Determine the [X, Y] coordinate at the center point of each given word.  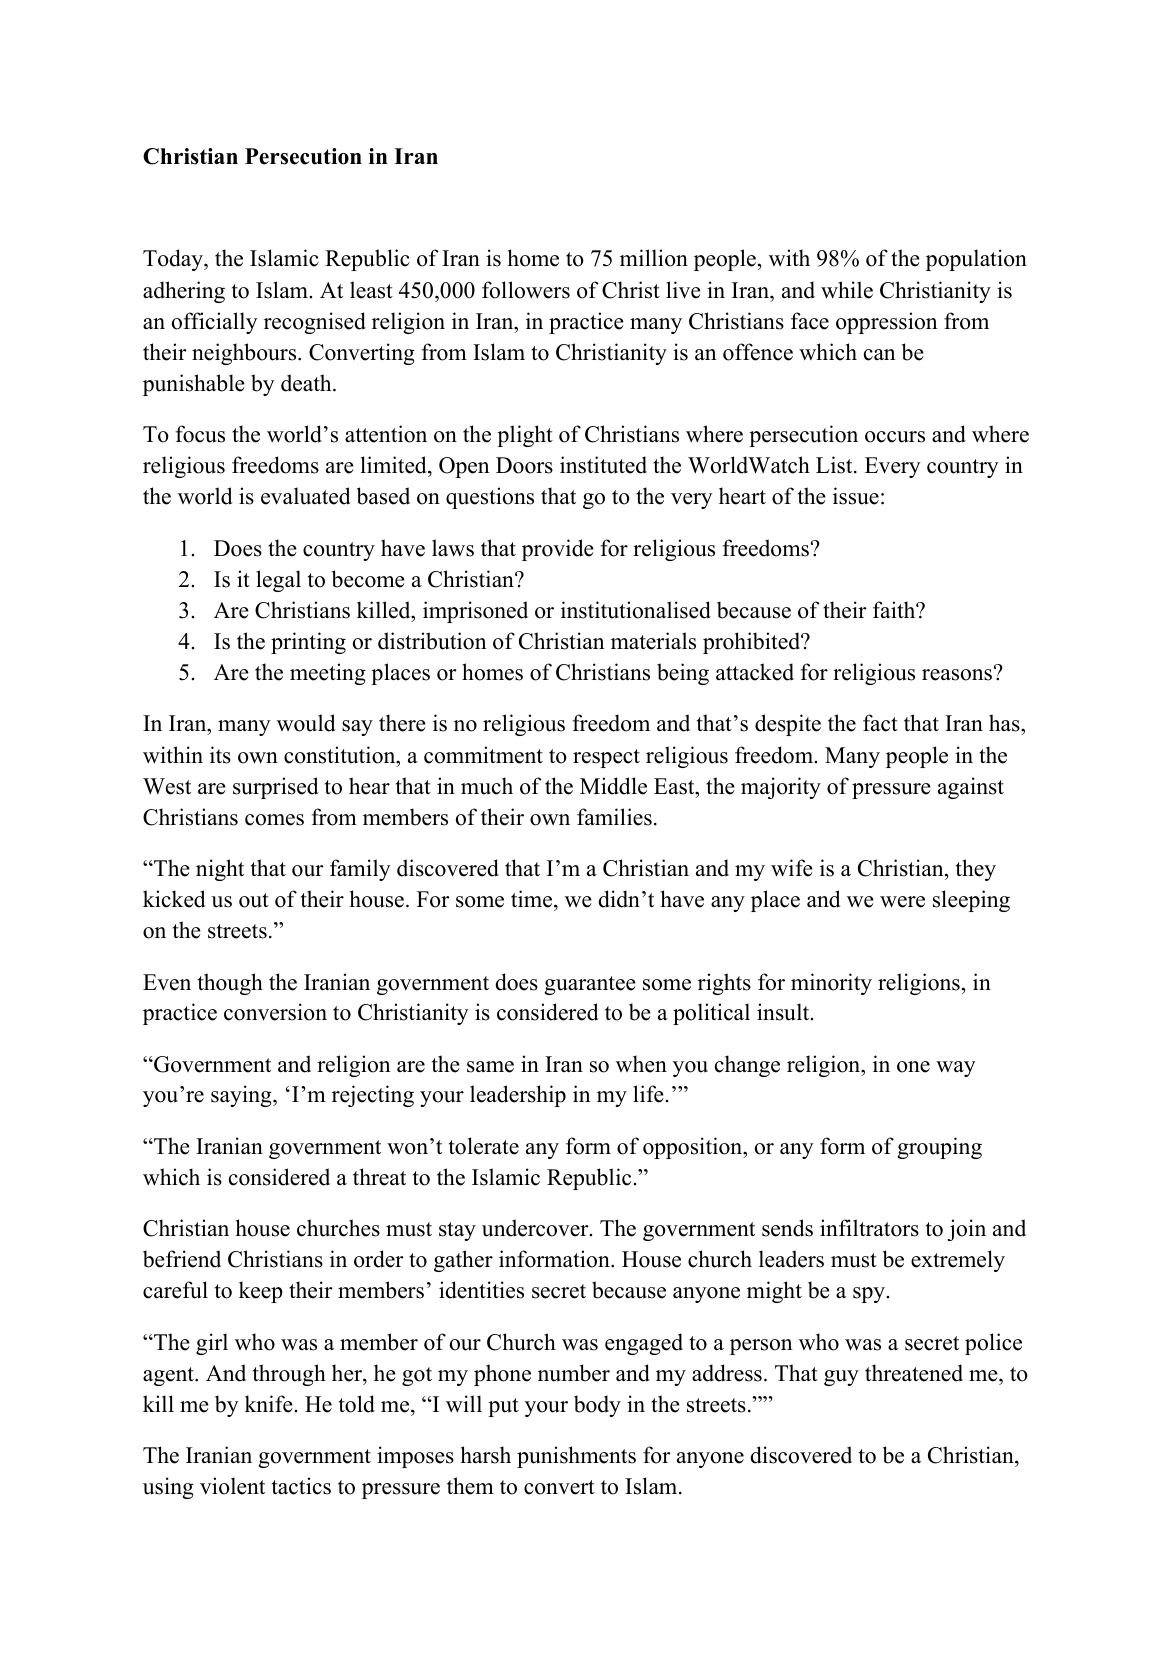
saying [242, 1096]
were [902, 902]
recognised [315, 323]
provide [558, 550]
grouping [940, 1148]
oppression [887, 323]
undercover [536, 1228]
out [254, 900]
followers [526, 290]
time [533, 900]
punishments [576, 1457]
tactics [301, 1486]
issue [856, 496]
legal [278, 581]
